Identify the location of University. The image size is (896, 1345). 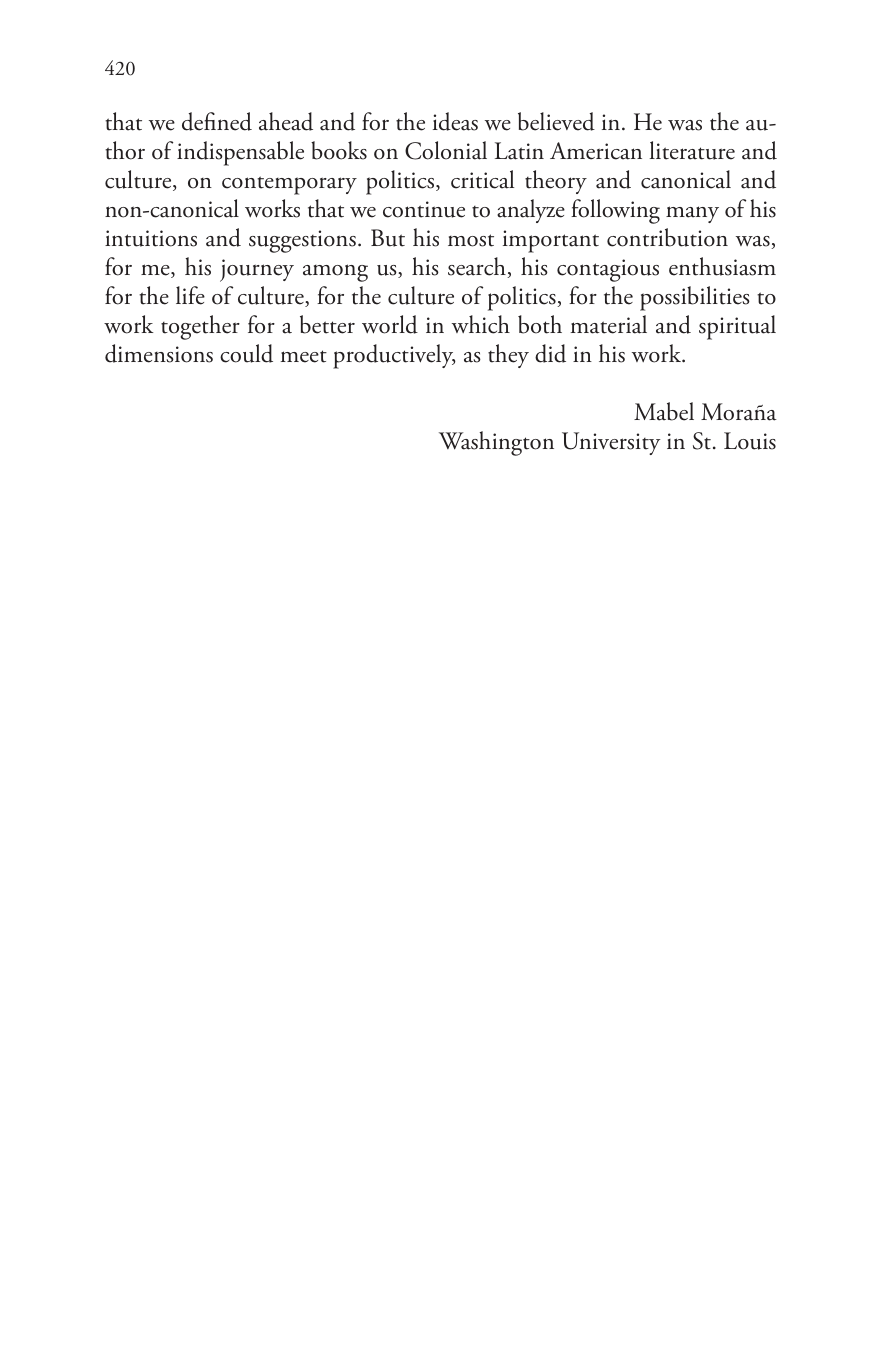
(611, 443).
